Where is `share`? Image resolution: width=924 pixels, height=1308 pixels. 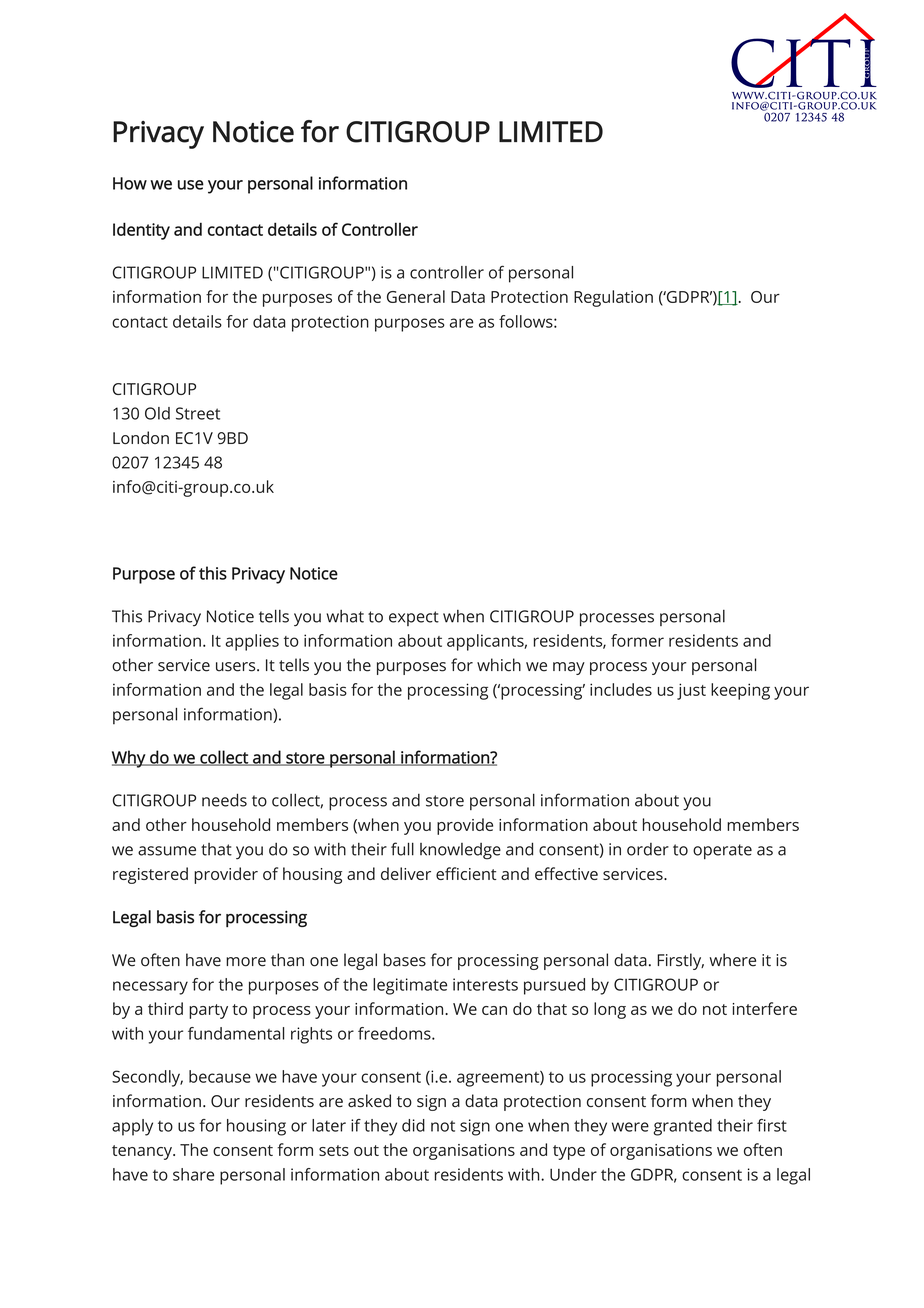 share is located at coordinates (193, 1174).
